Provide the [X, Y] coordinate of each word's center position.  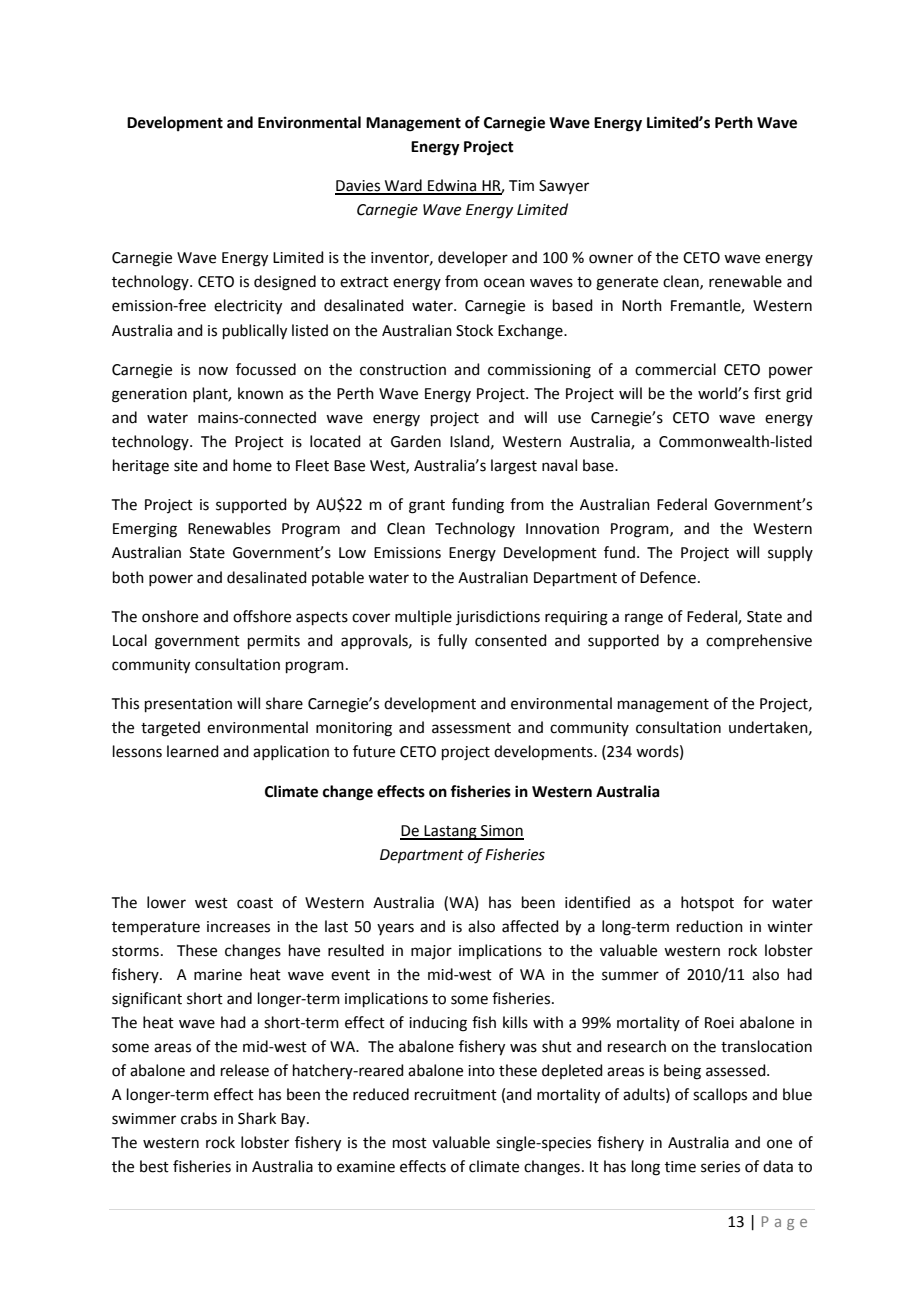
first [767, 393]
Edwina [452, 186]
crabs [199, 1118]
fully [452, 642]
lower [166, 902]
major [431, 952]
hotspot [707, 903]
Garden [416, 441]
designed [285, 283]
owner [611, 259]
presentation [188, 705]
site [186, 466]
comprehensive [759, 641]
